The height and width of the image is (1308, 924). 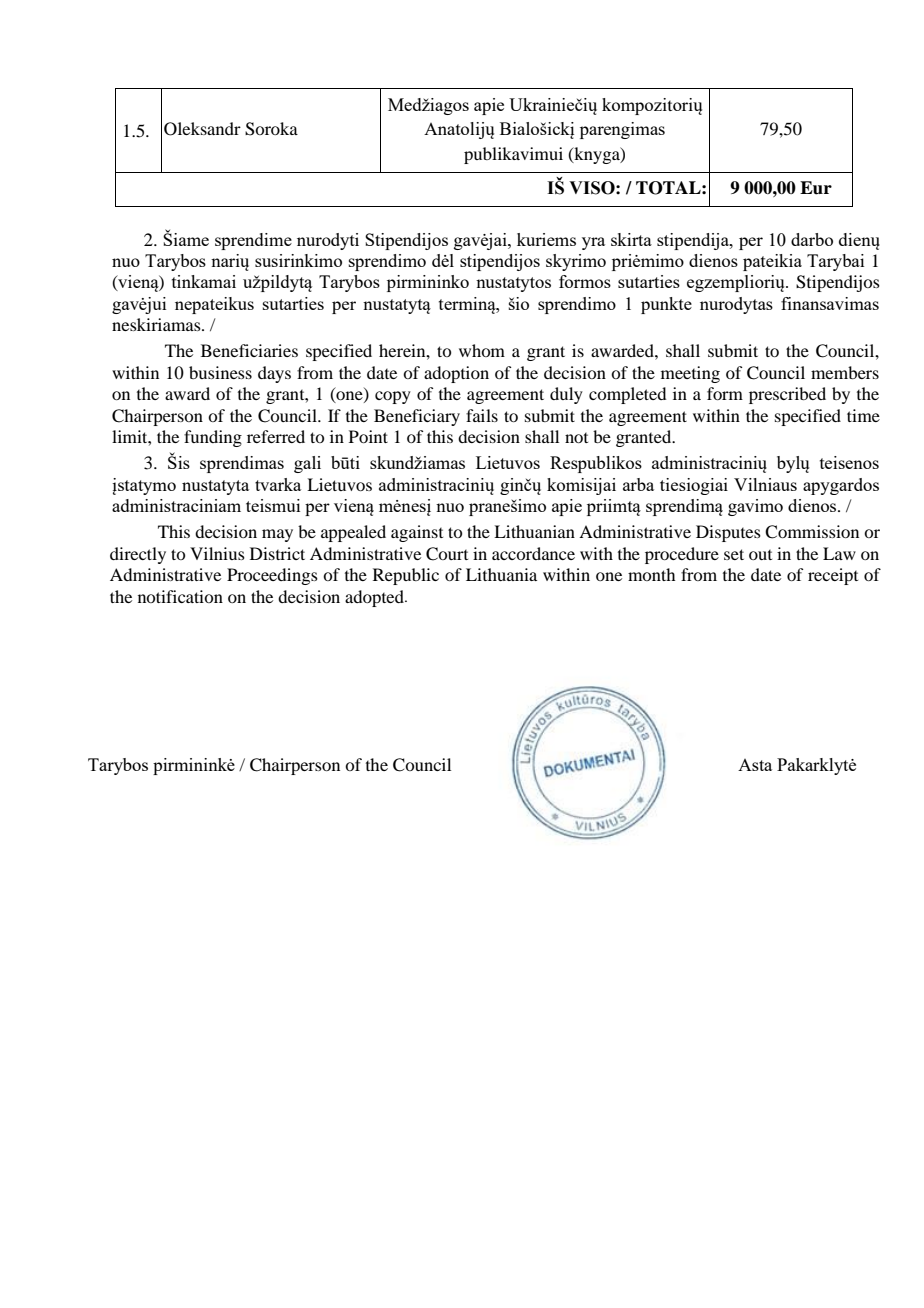 I want to click on time, so click(x=863, y=415).
